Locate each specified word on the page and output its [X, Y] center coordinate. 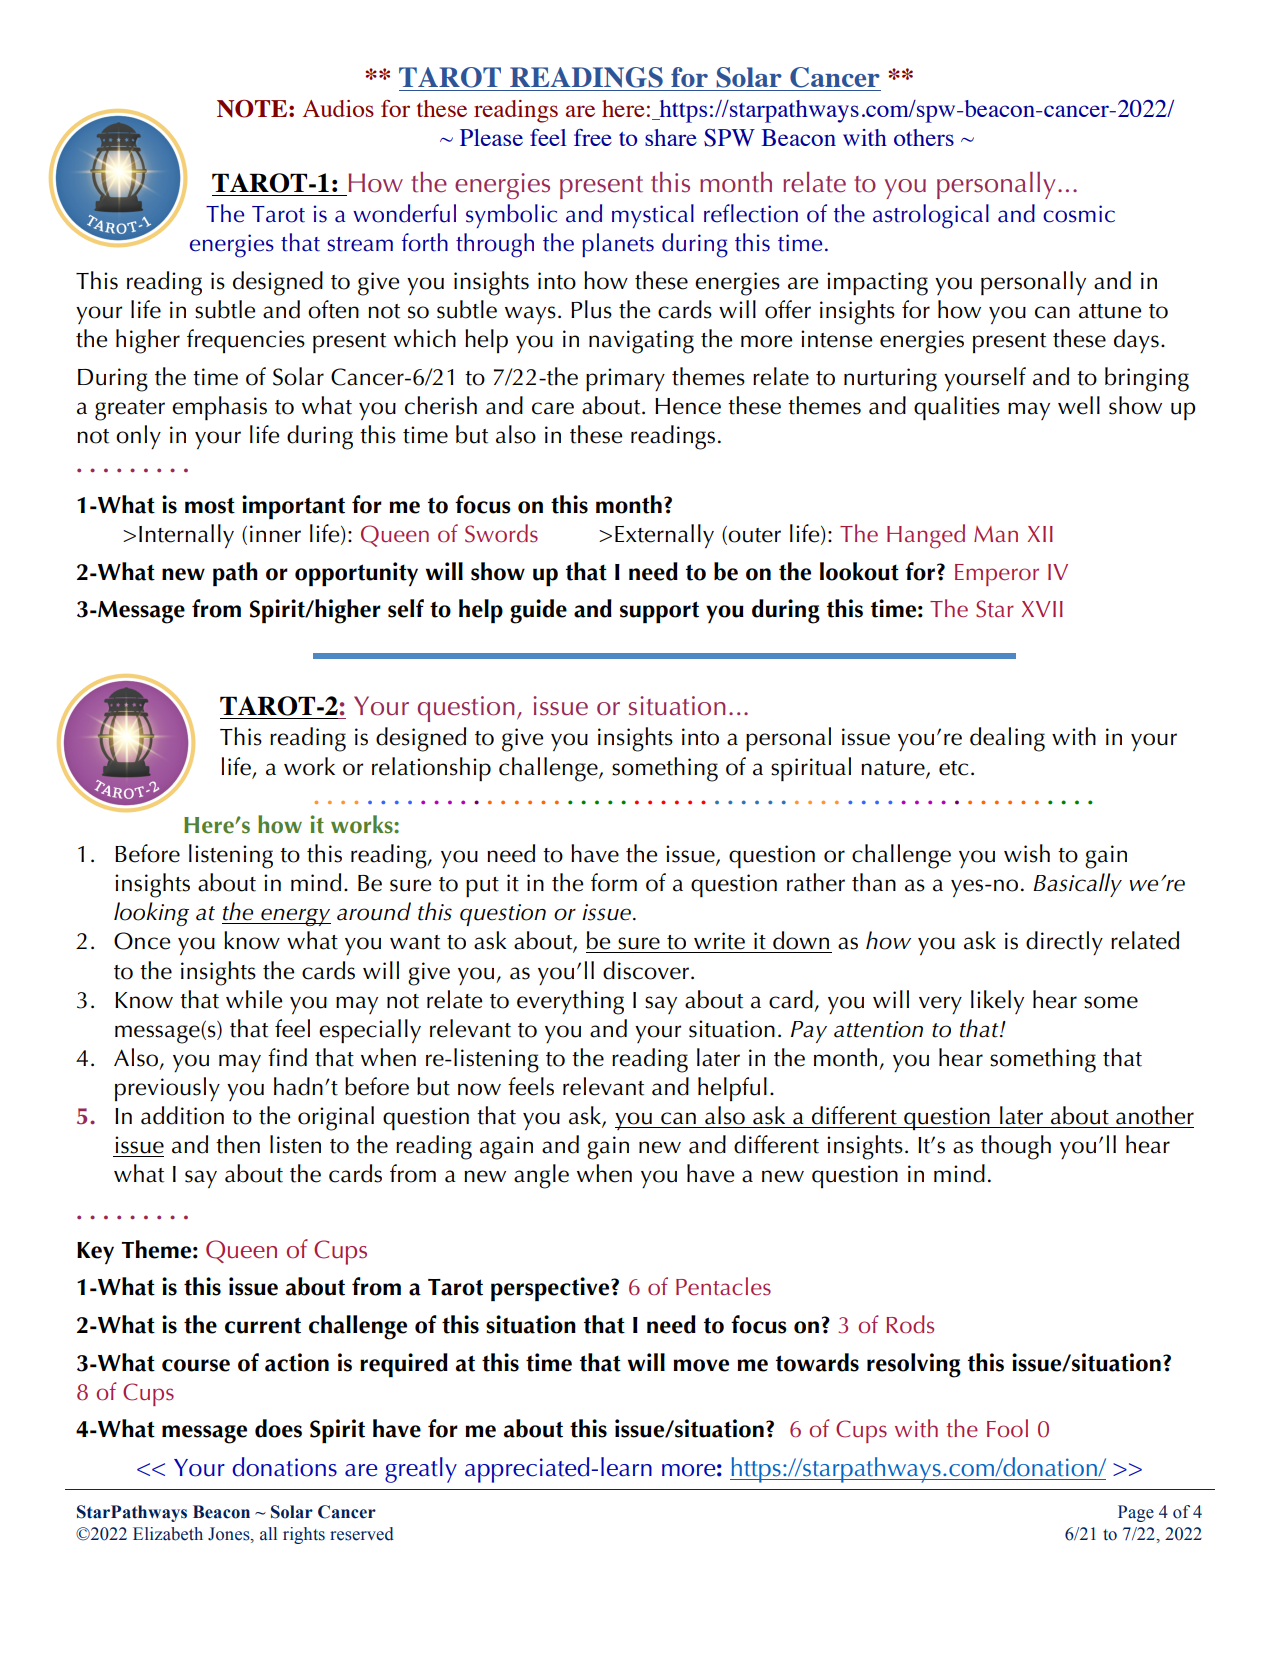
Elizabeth [168, 1534]
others [924, 137]
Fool [1007, 1428]
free [593, 137]
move [701, 1365]
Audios [338, 108]
